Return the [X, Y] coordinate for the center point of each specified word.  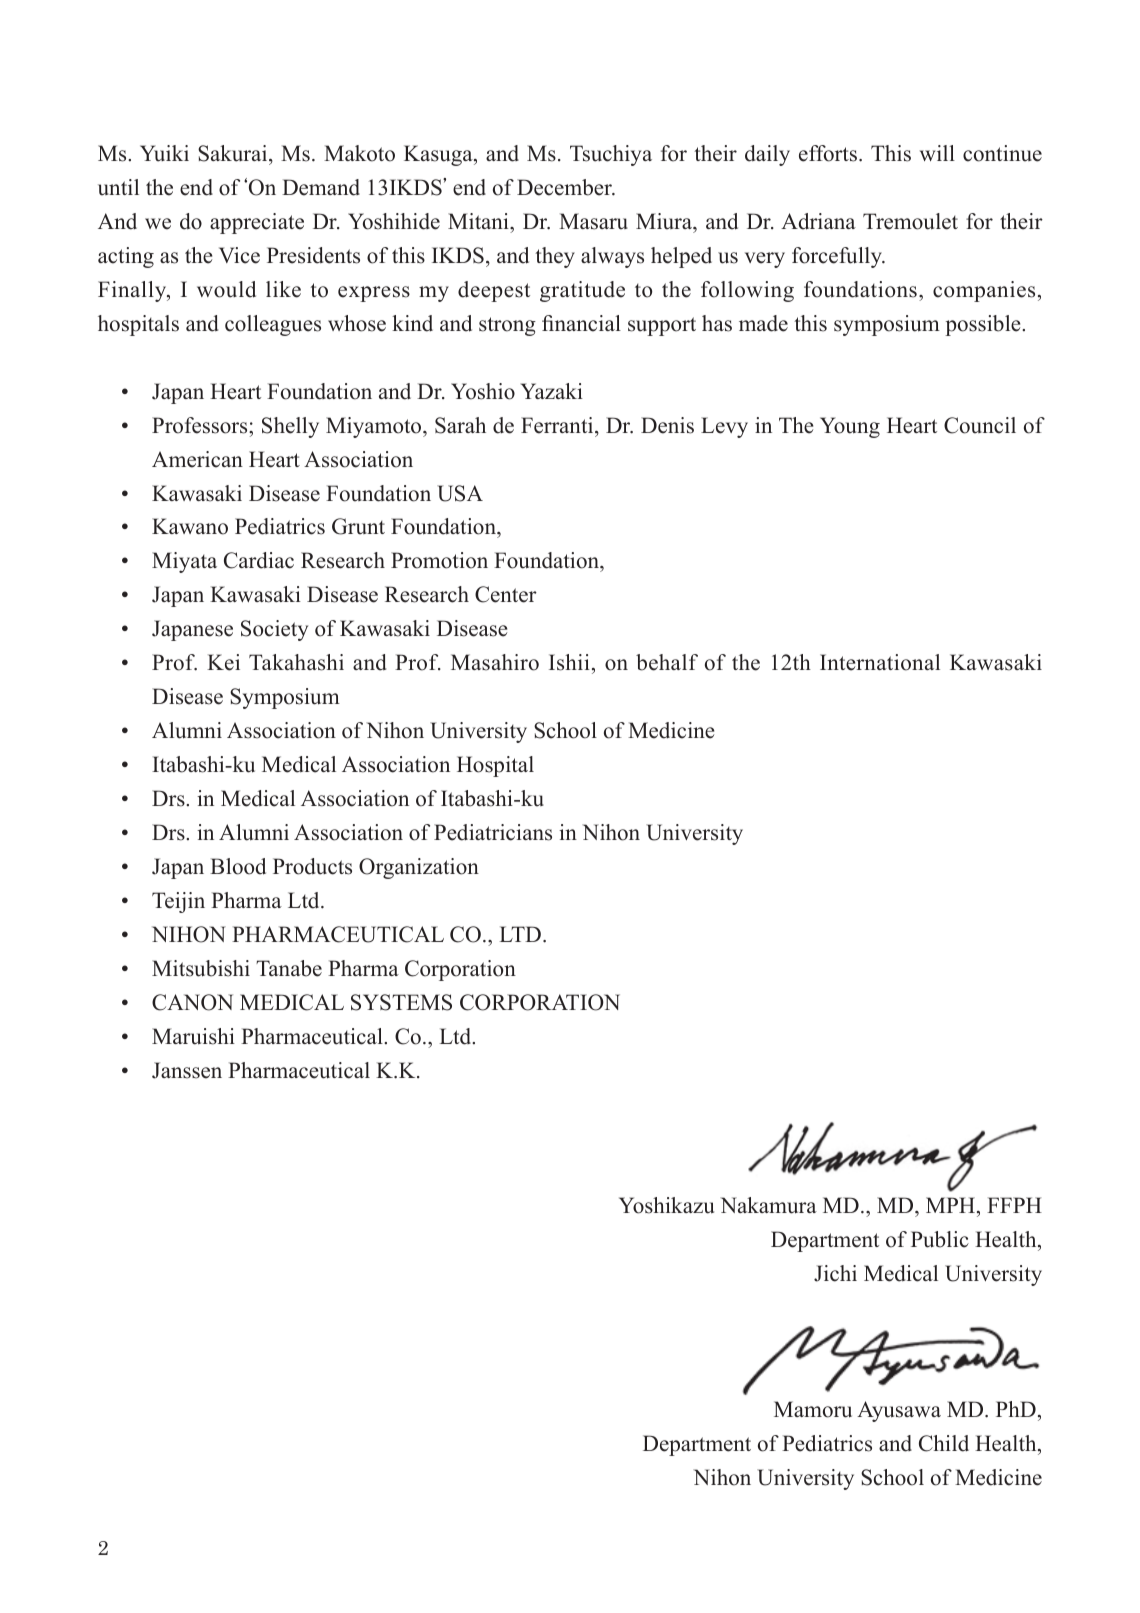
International [880, 662]
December [565, 187]
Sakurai [234, 153]
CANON [192, 1002]
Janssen [187, 1070]
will [937, 153]
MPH [952, 1205]
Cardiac [259, 560]
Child [944, 1443]
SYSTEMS [401, 1002]
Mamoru [813, 1409]
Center [506, 594]
